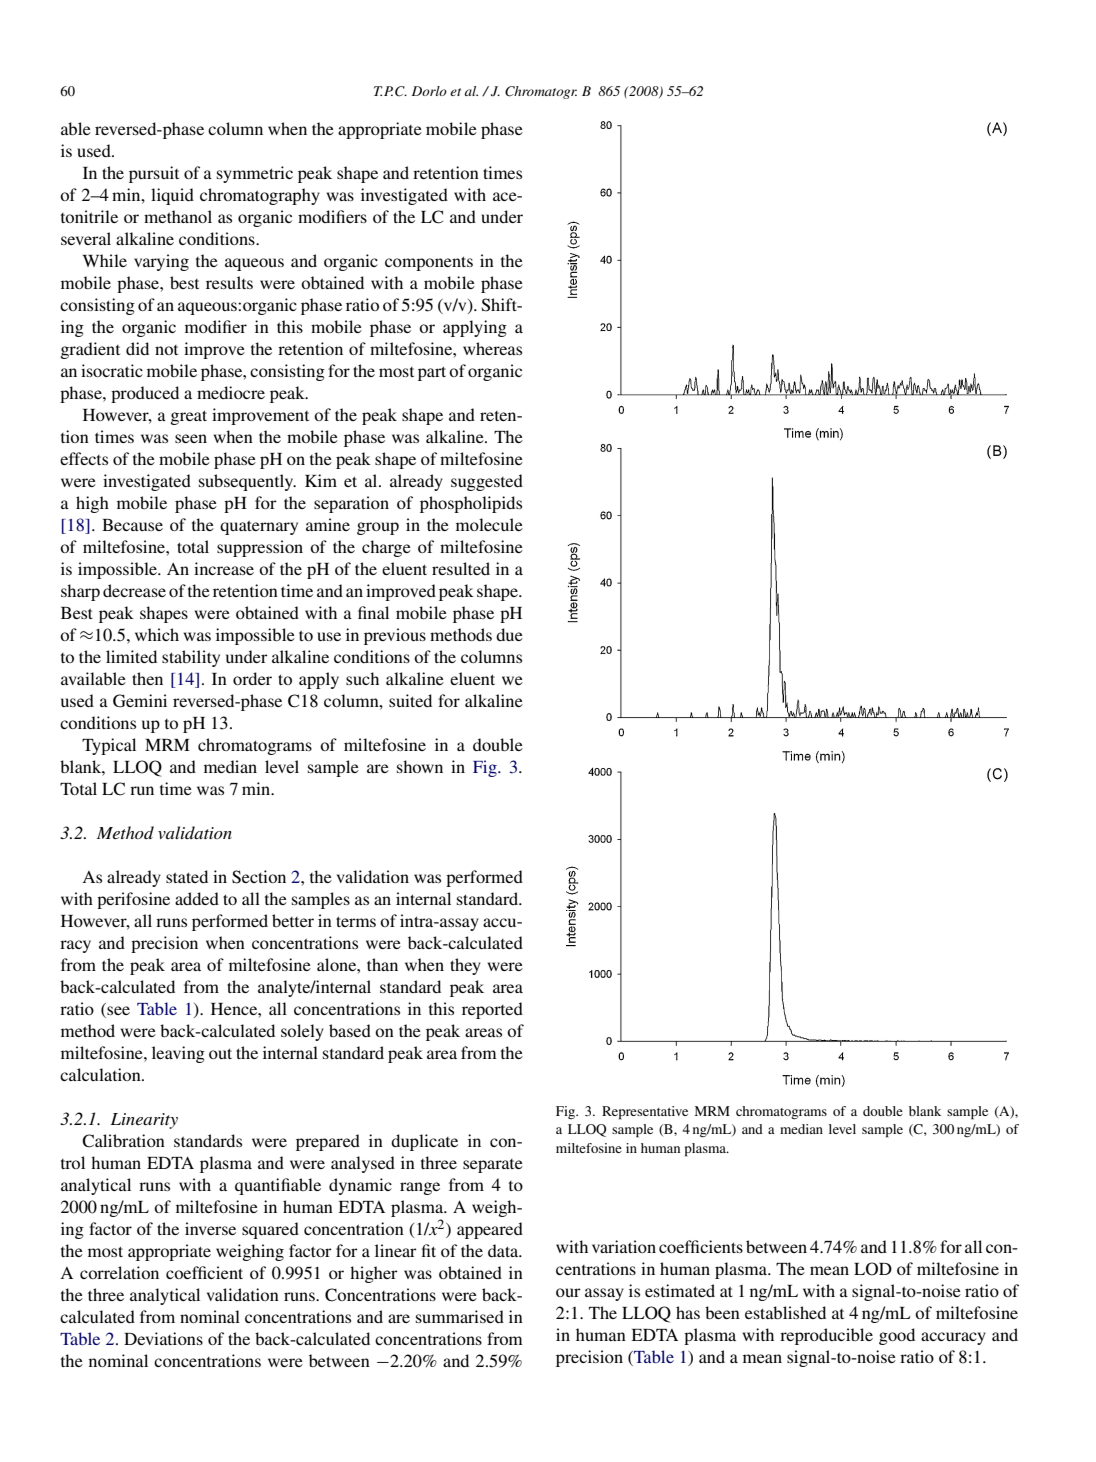 Image resolution: width=1096 pixels, height=1462 pixels. I want to click on established, so click(785, 1312).
